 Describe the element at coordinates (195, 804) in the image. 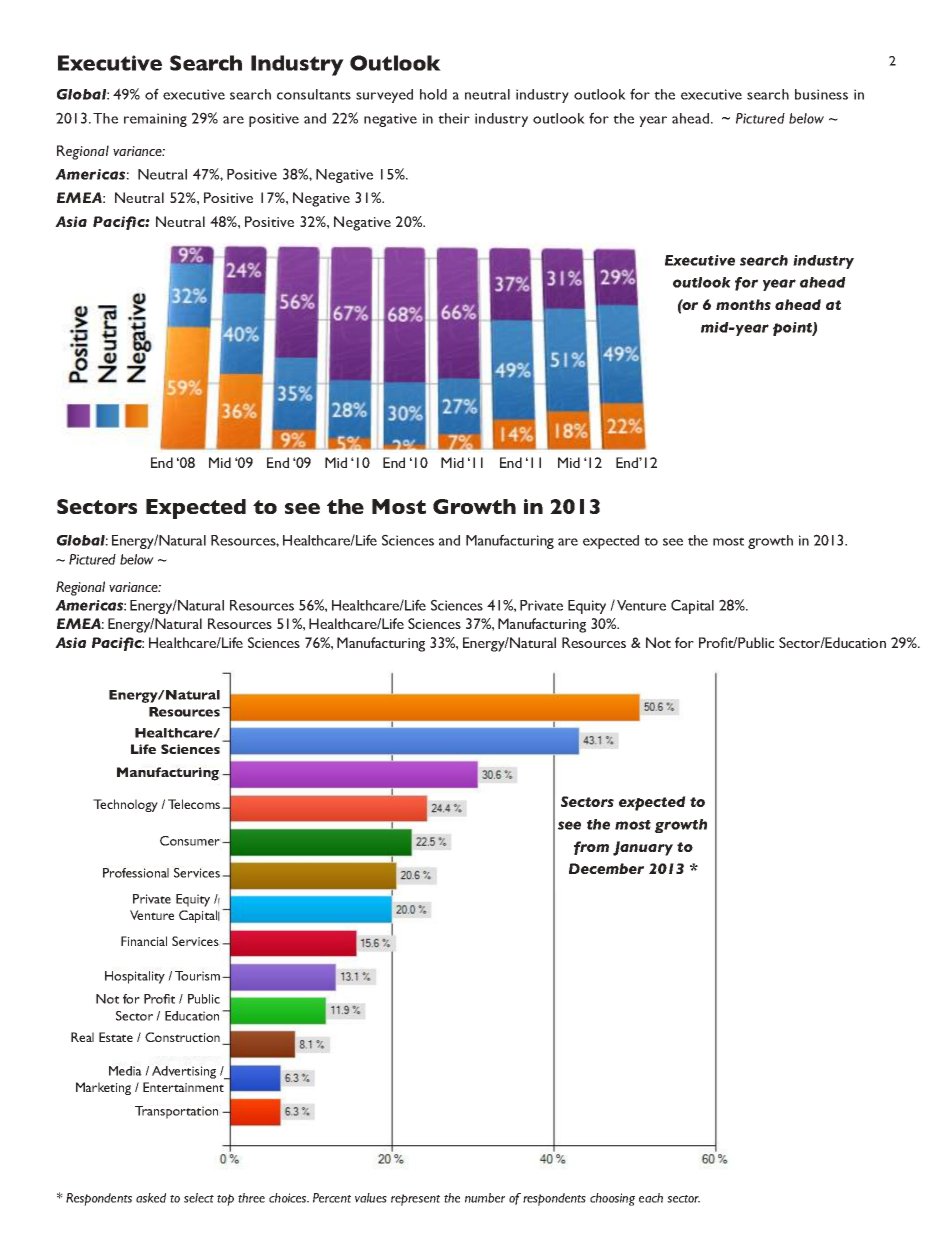

I see `Telecoms` at that location.
